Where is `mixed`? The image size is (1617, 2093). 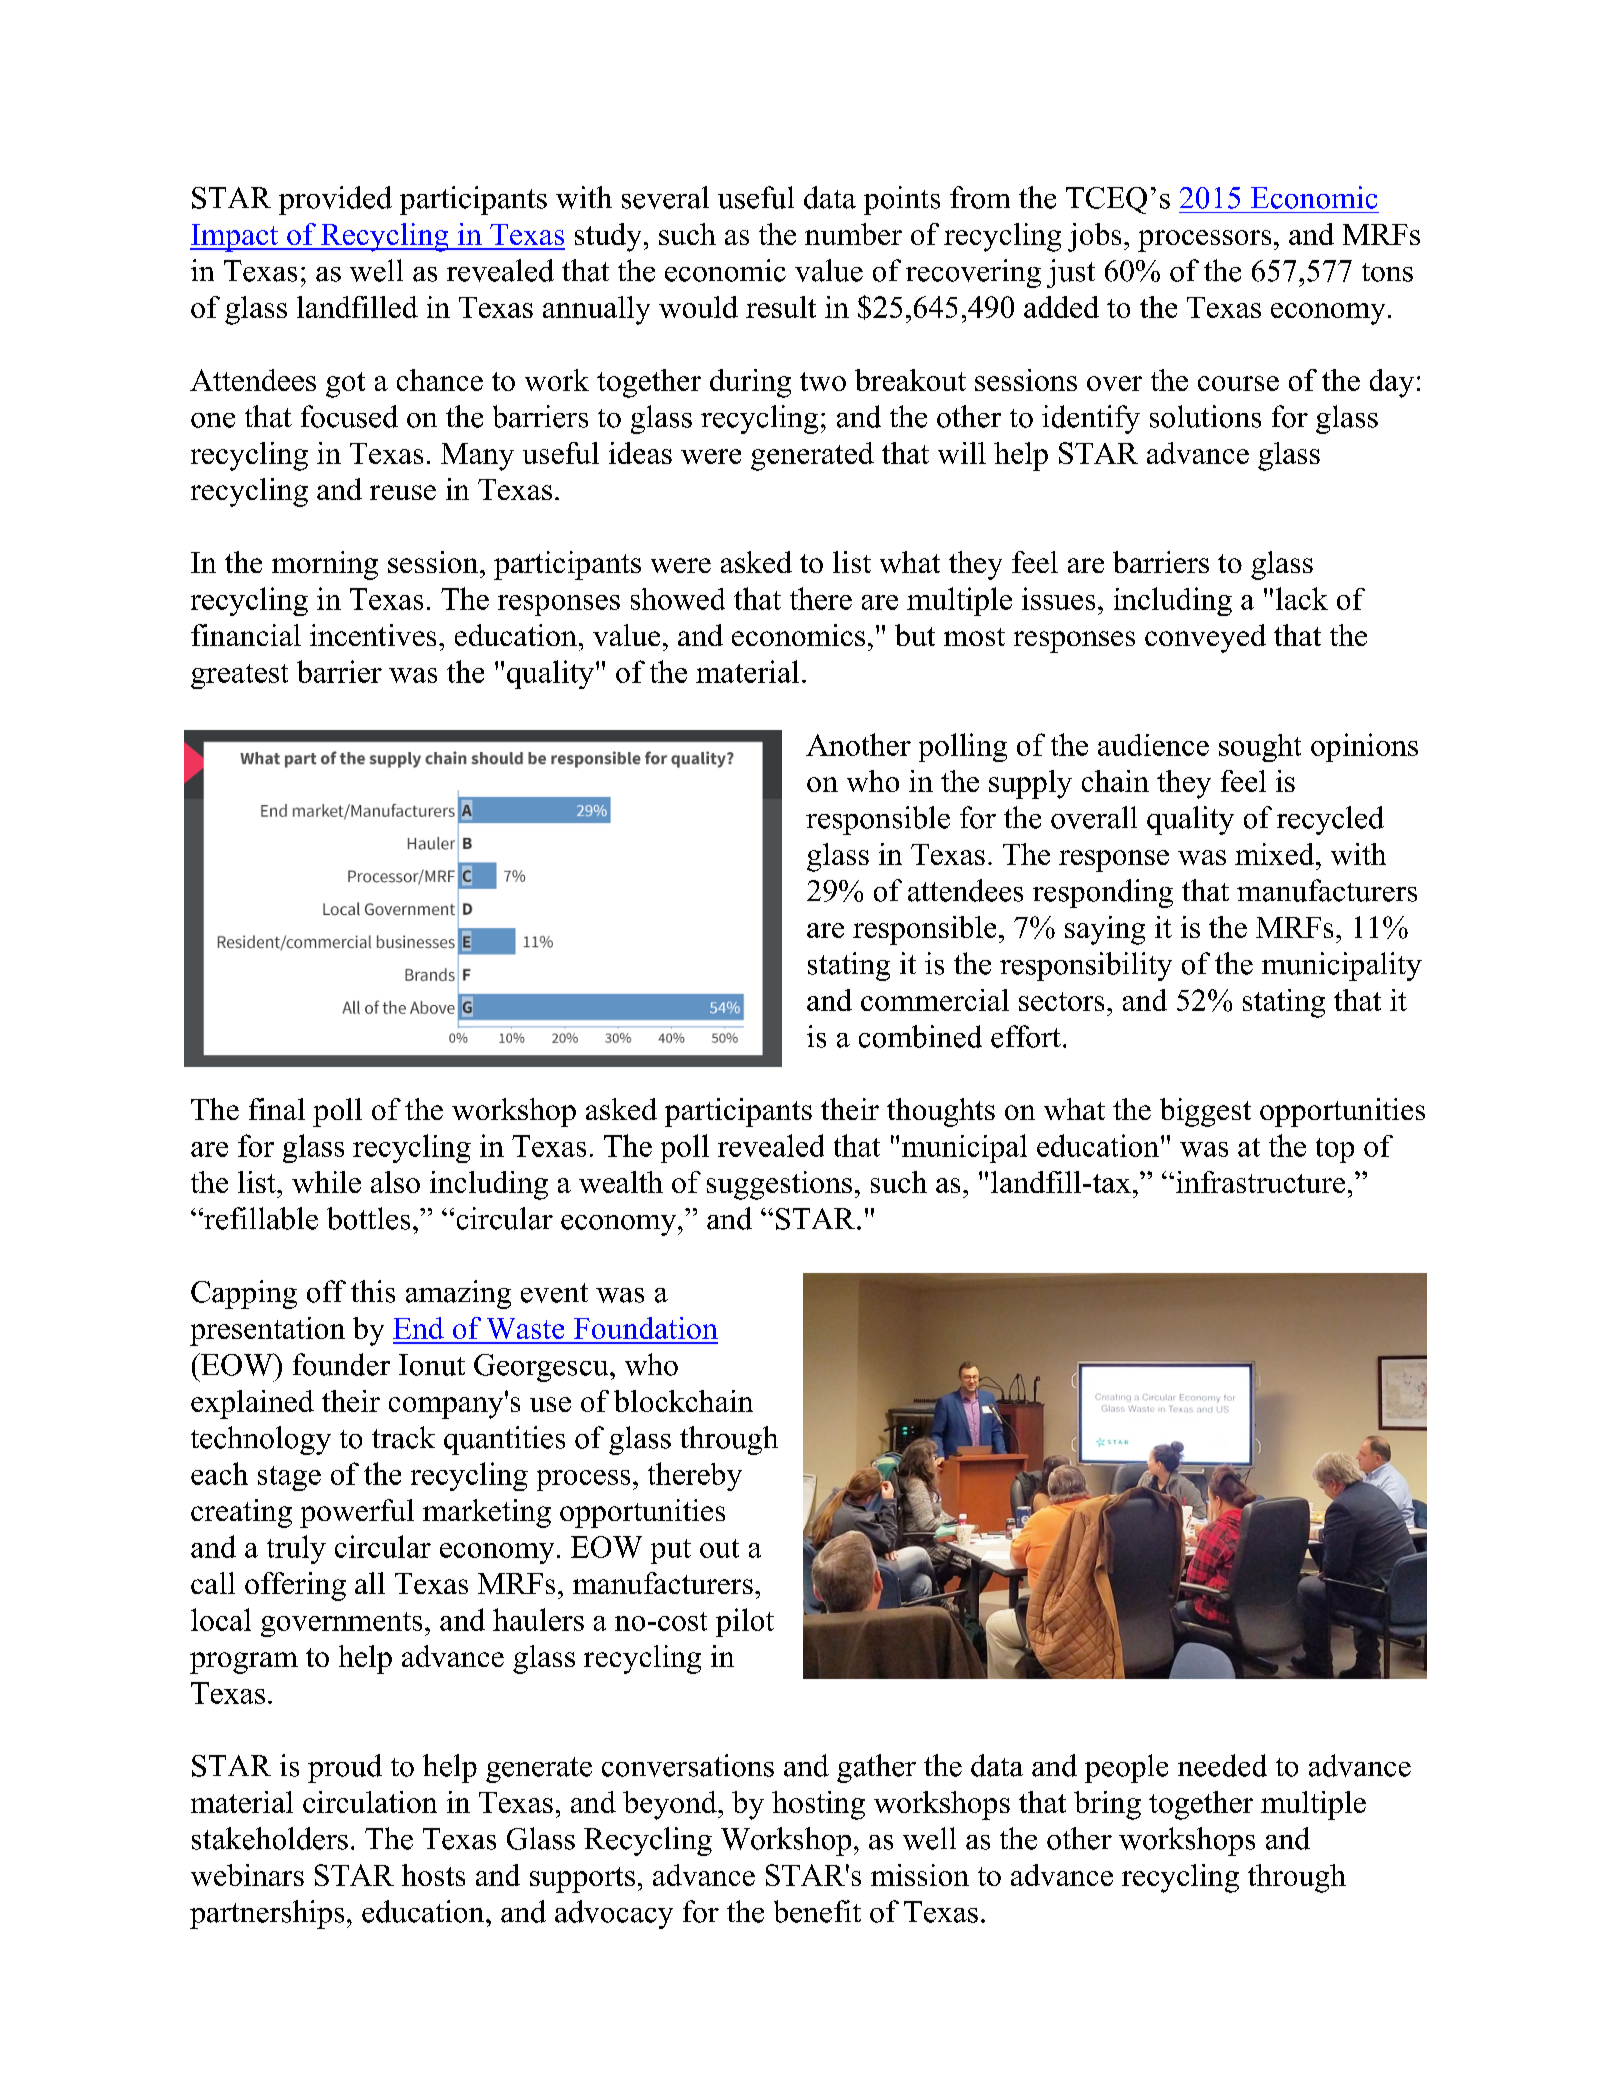 mixed is located at coordinates (1276, 854).
